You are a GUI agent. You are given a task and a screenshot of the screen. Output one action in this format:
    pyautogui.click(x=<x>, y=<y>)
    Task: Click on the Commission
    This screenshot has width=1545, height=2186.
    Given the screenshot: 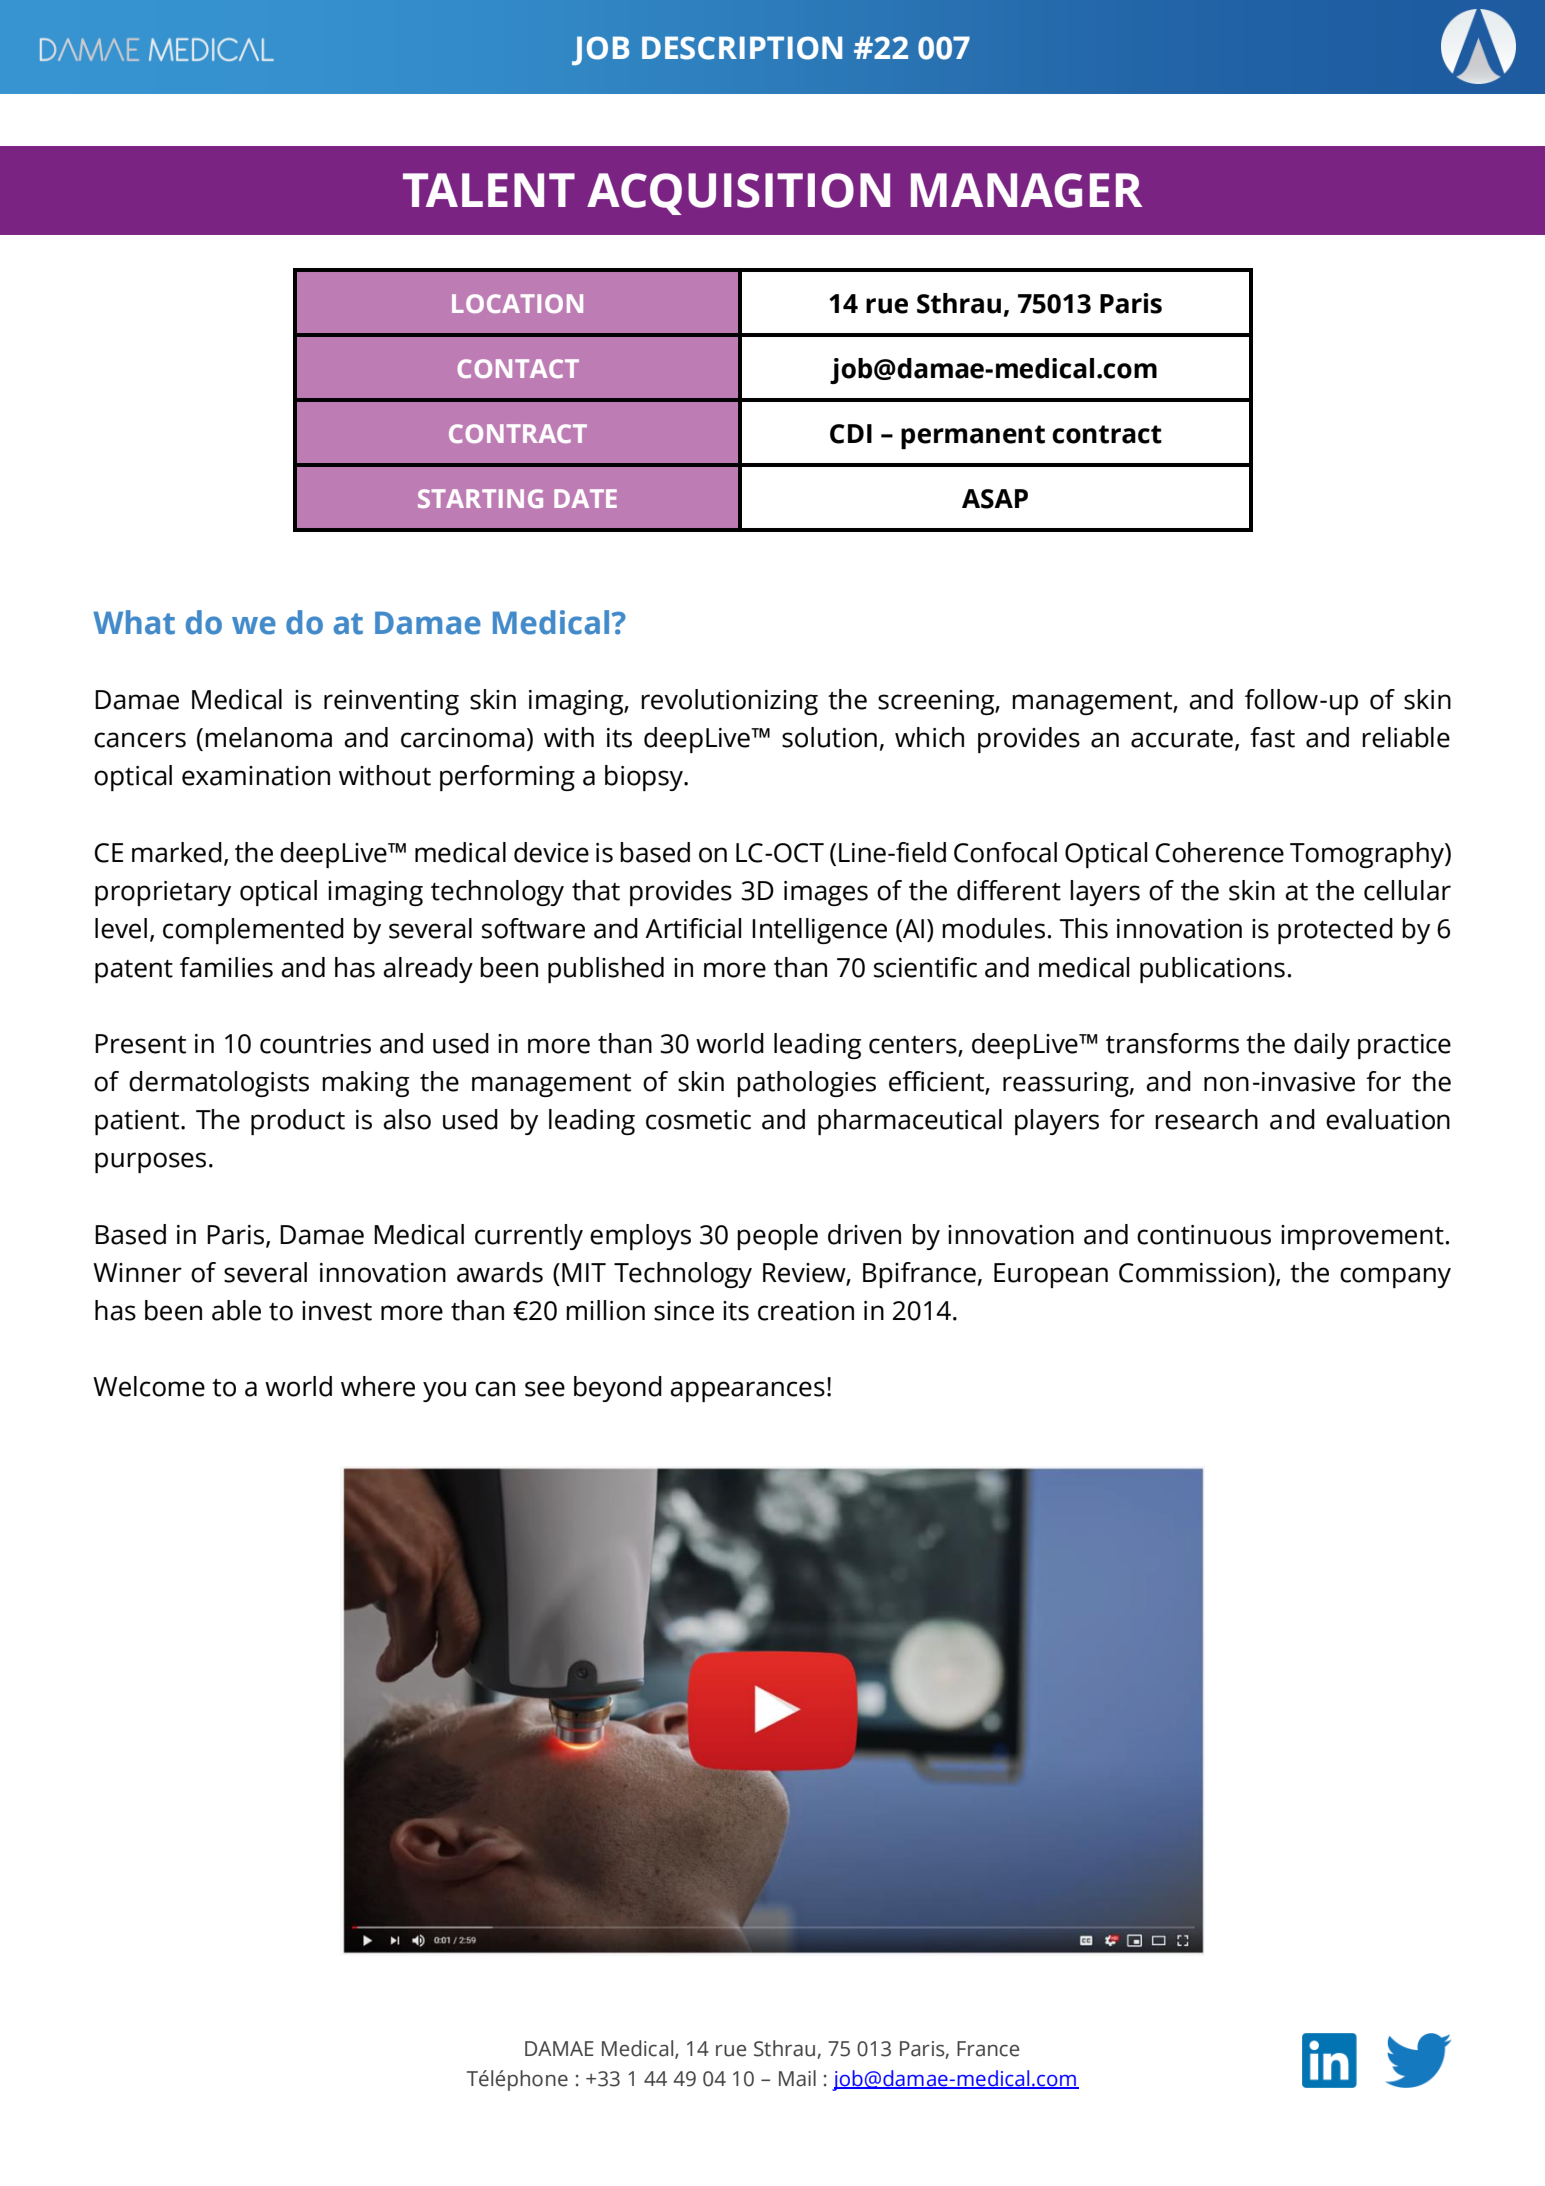 What is the action you would take?
    pyautogui.click(x=1192, y=1273)
